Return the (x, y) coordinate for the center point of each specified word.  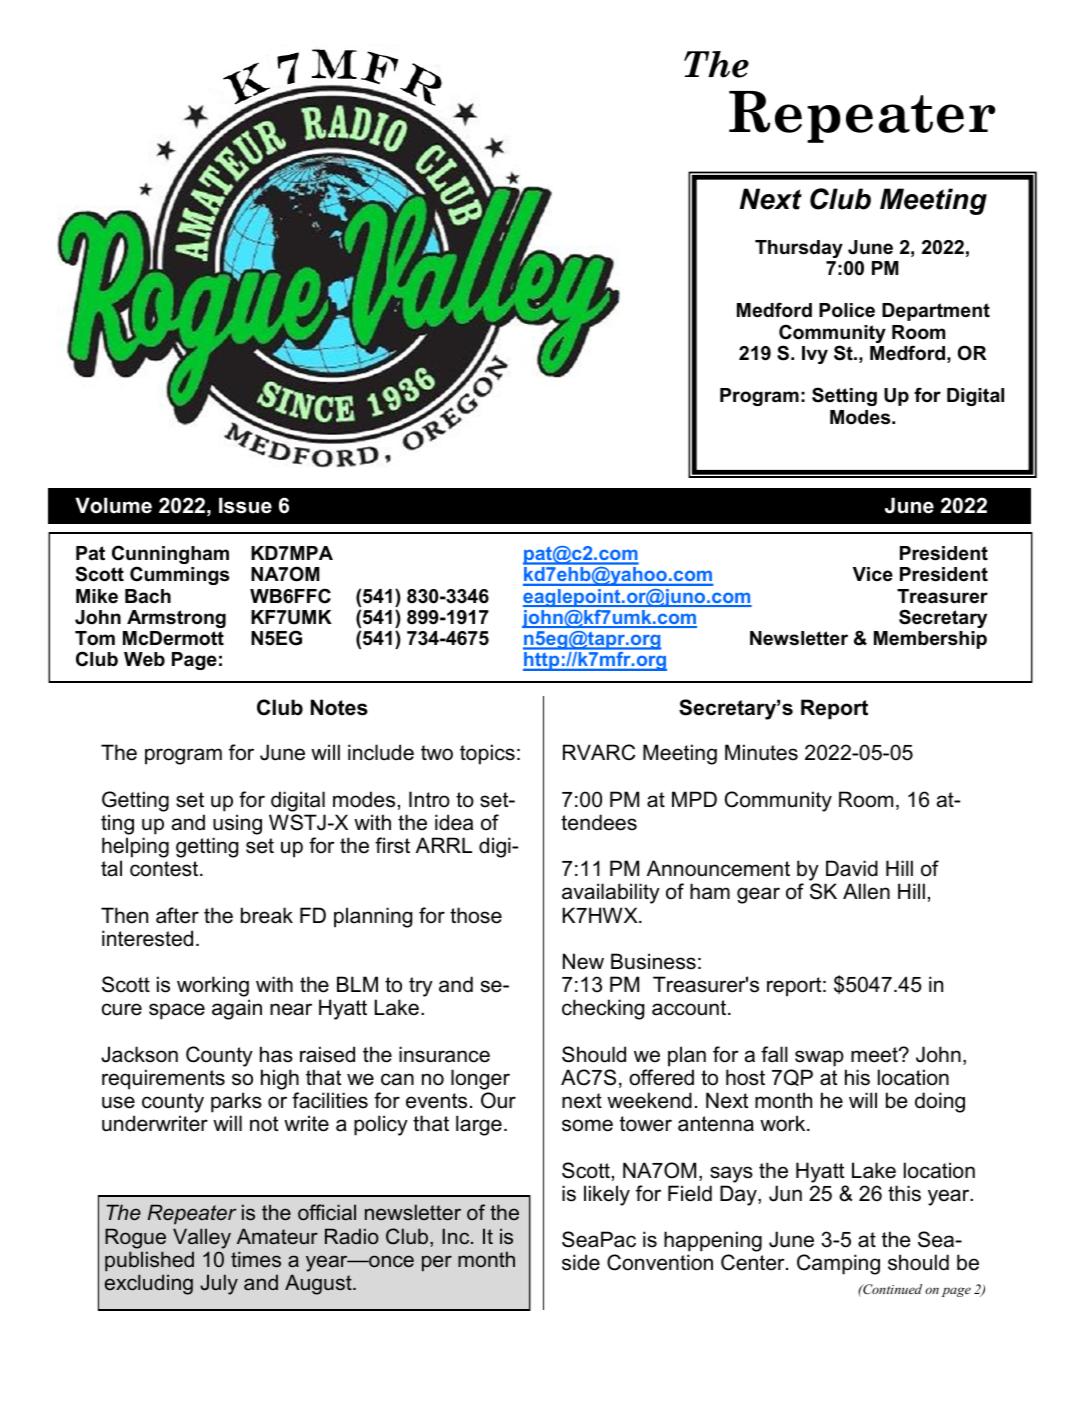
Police (847, 310)
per (437, 1263)
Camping (838, 1264)
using (237, 824)
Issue (245, 505)
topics (487, 754)
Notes (339, 707)
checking (603, 1009)
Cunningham (170, 556)
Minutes (761, 752)
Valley (202, 1238)
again (237, 1009)
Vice (873, 574)
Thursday (799, 249)
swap (819, 1058)
